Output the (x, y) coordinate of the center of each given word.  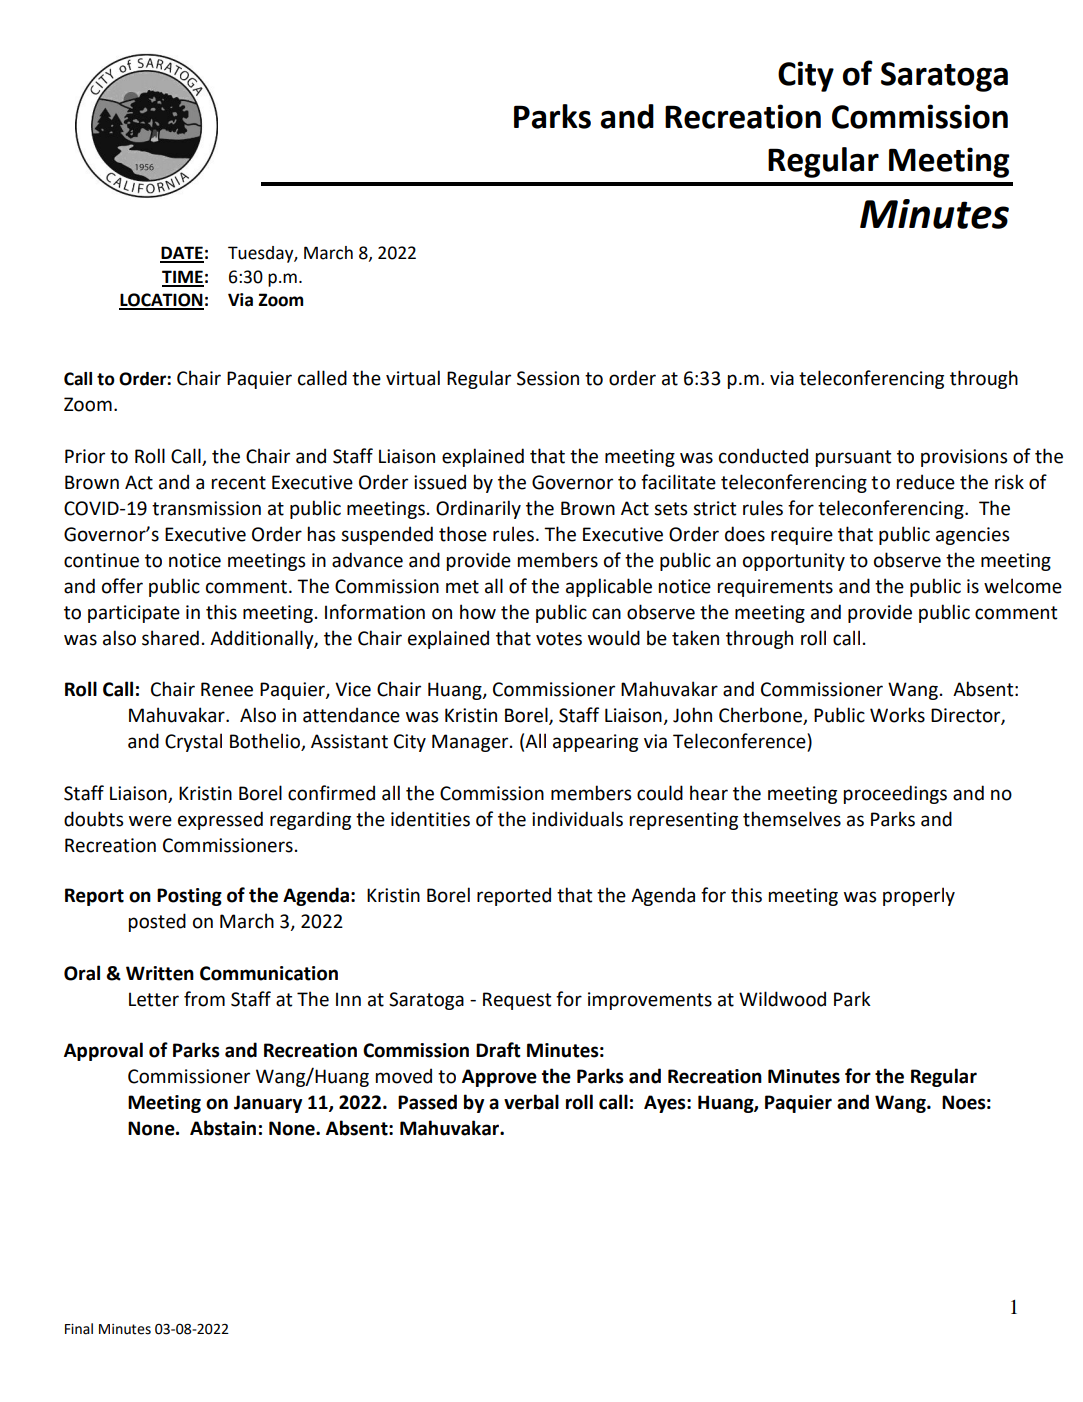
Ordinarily (478, 509)
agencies (972, 536)
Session (548, 378)
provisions (964, 458)
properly (919, 896)
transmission (206, 508)
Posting (189, 897)
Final (79, 1329)
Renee (227, 689)
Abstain (223, 1128)
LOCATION (161, 301)
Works (897, 715)
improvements (650, 1001)
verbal (531, 1102)
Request (517, 1001)
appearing (595, 743)
